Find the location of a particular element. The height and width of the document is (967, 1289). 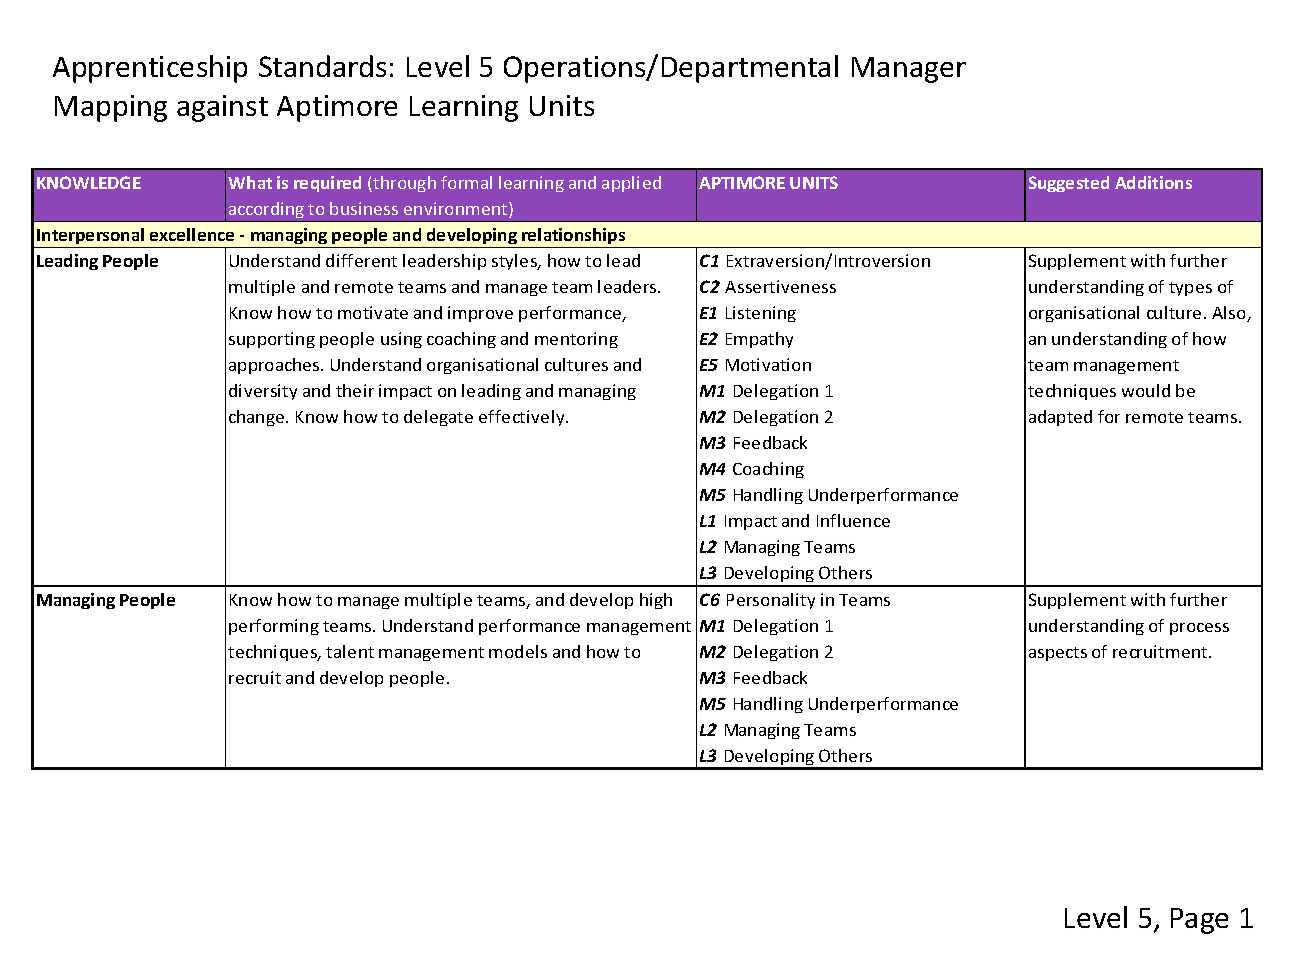

process is located at coordinates (1199, 629).
